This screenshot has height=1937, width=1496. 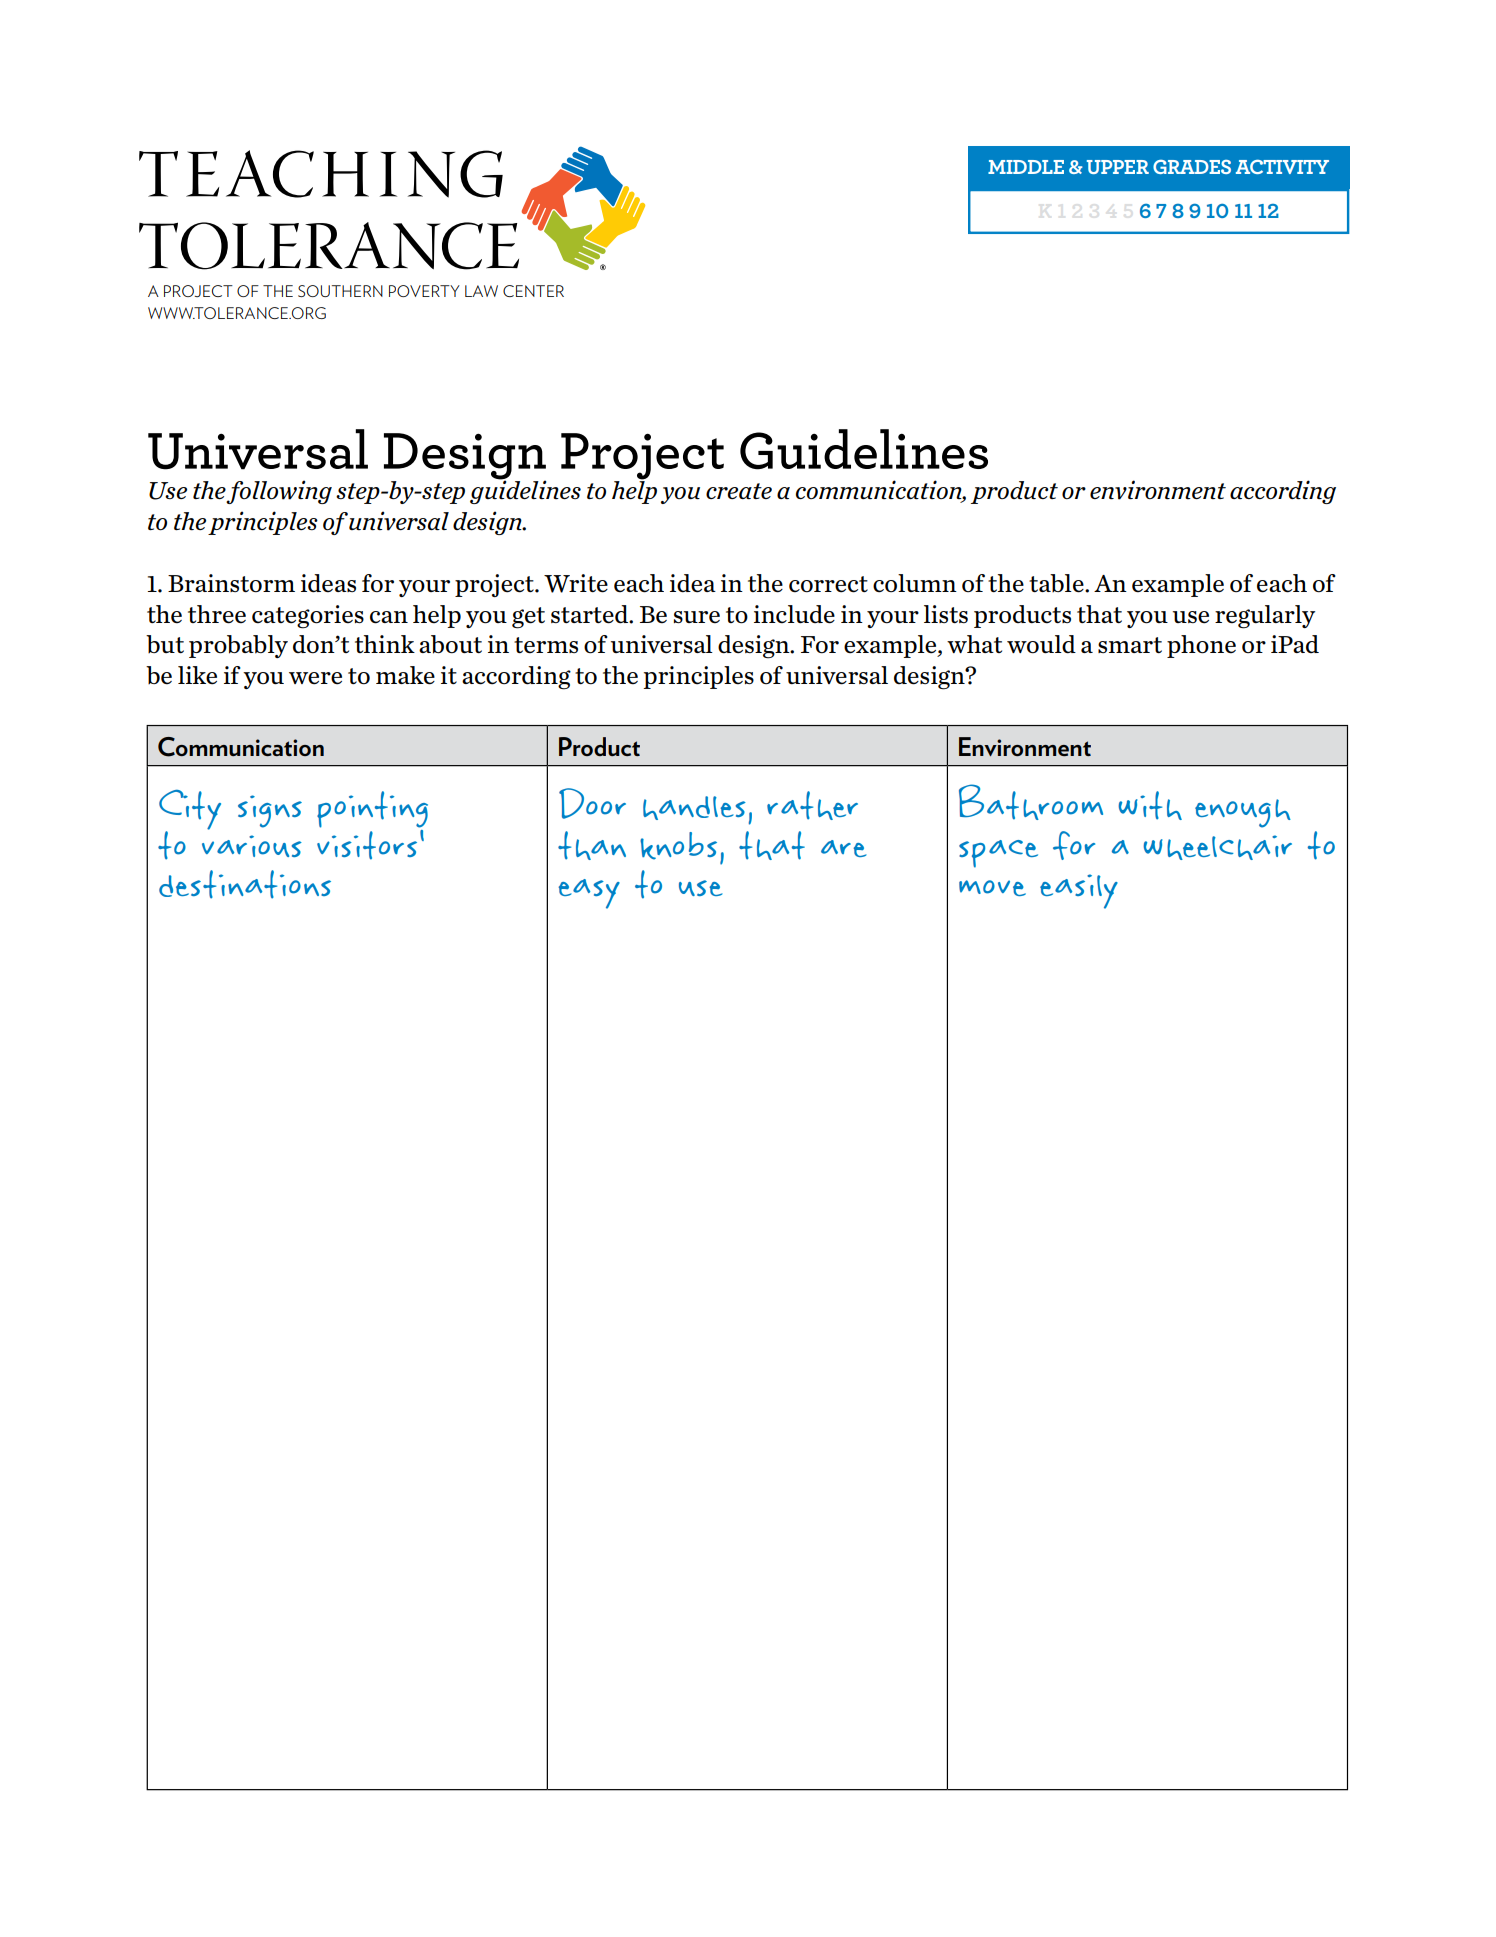 What do you see at coordinates (739, 491) in the screenshot?
I see `create` at bounding box center [739, 491].
